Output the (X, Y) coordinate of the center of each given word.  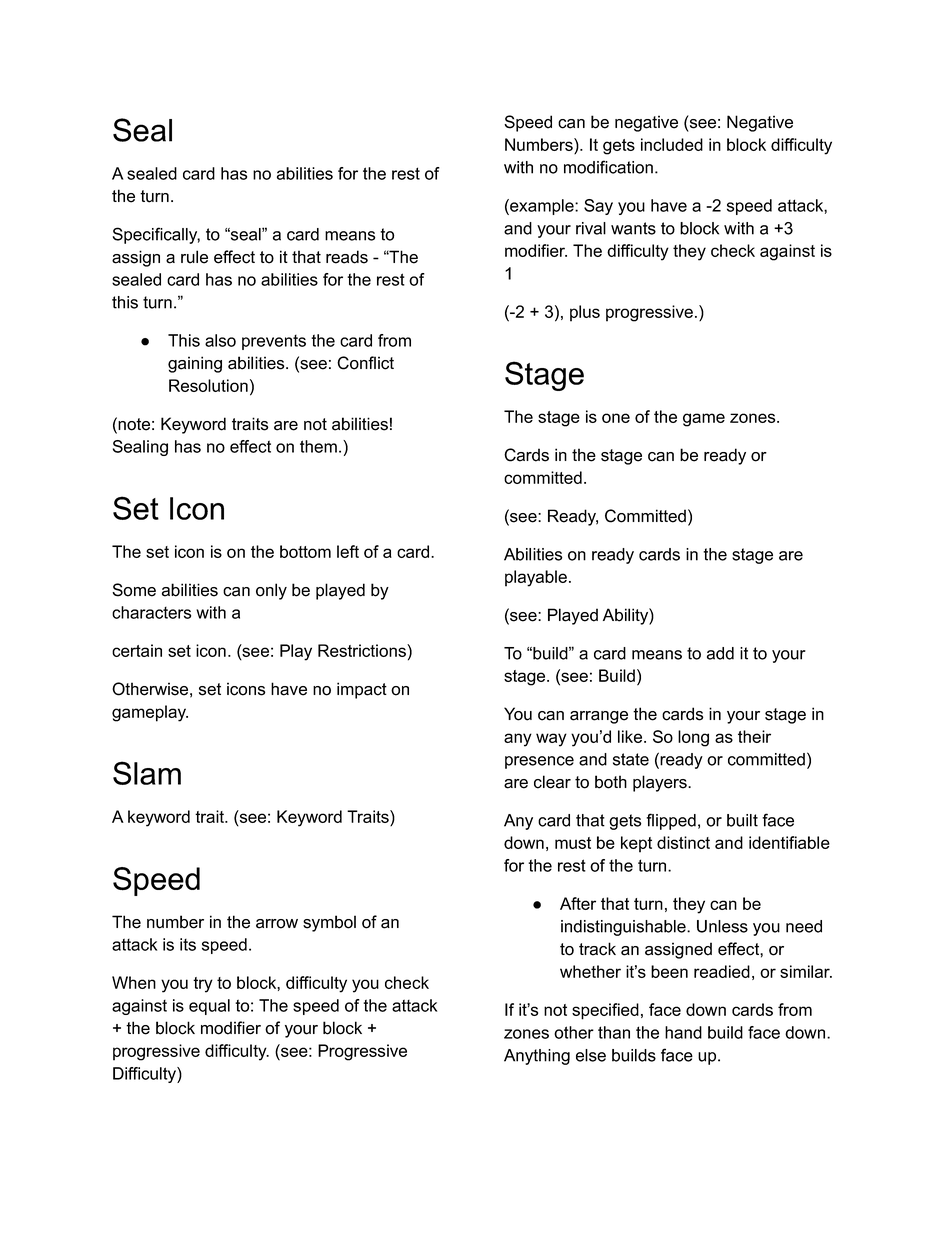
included (672, 144)
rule (194, 257)
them (318, 446)
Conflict (365, 363)
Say (598, 207)
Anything (537, 1057)
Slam (147, 773)
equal (209, 1007)
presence (539, 762)
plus (585, 313)
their (754, 736)
